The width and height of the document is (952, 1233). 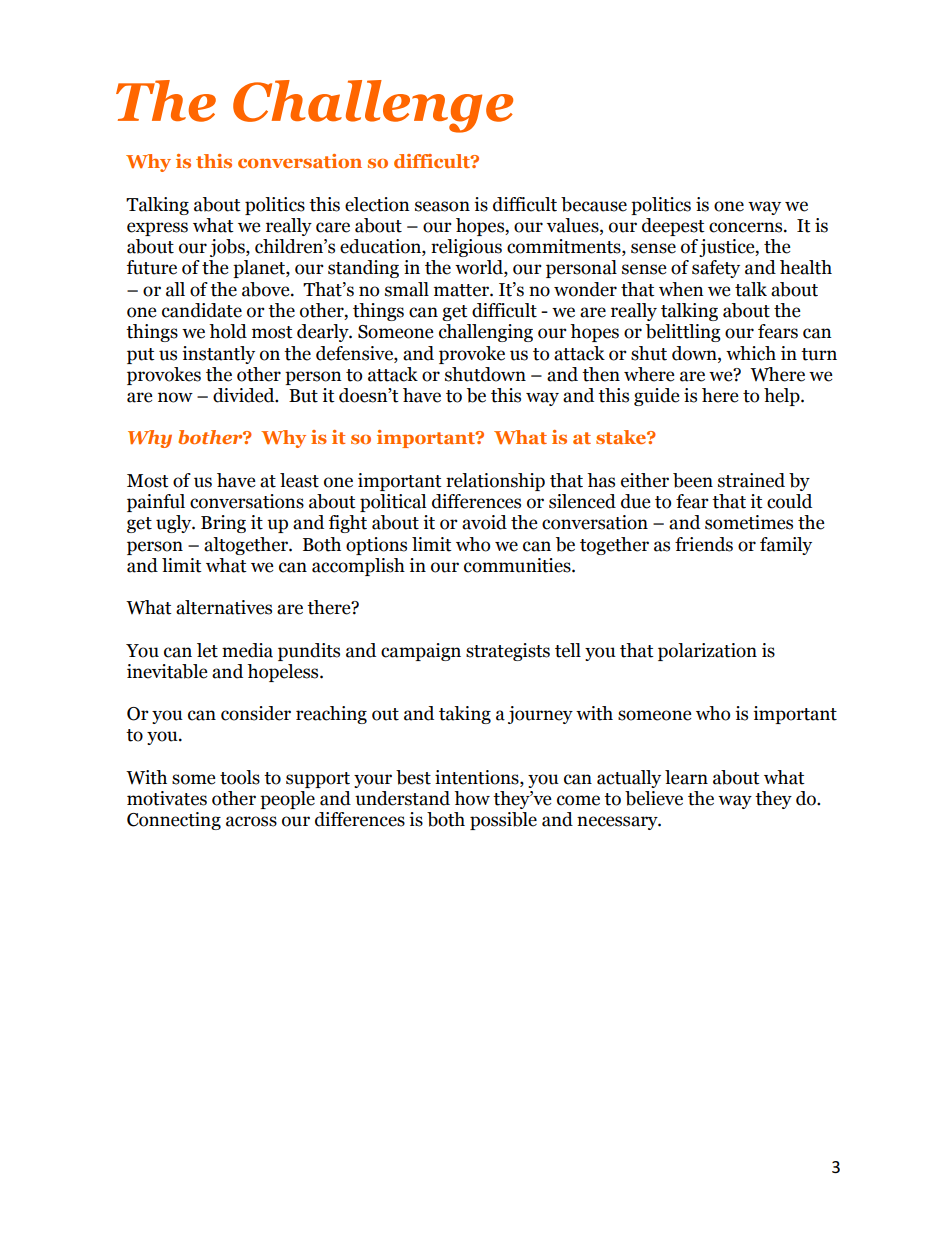 What do you see at coordinates (175, 397) in the document?
I see `now` at bounding box center [175, 397].
